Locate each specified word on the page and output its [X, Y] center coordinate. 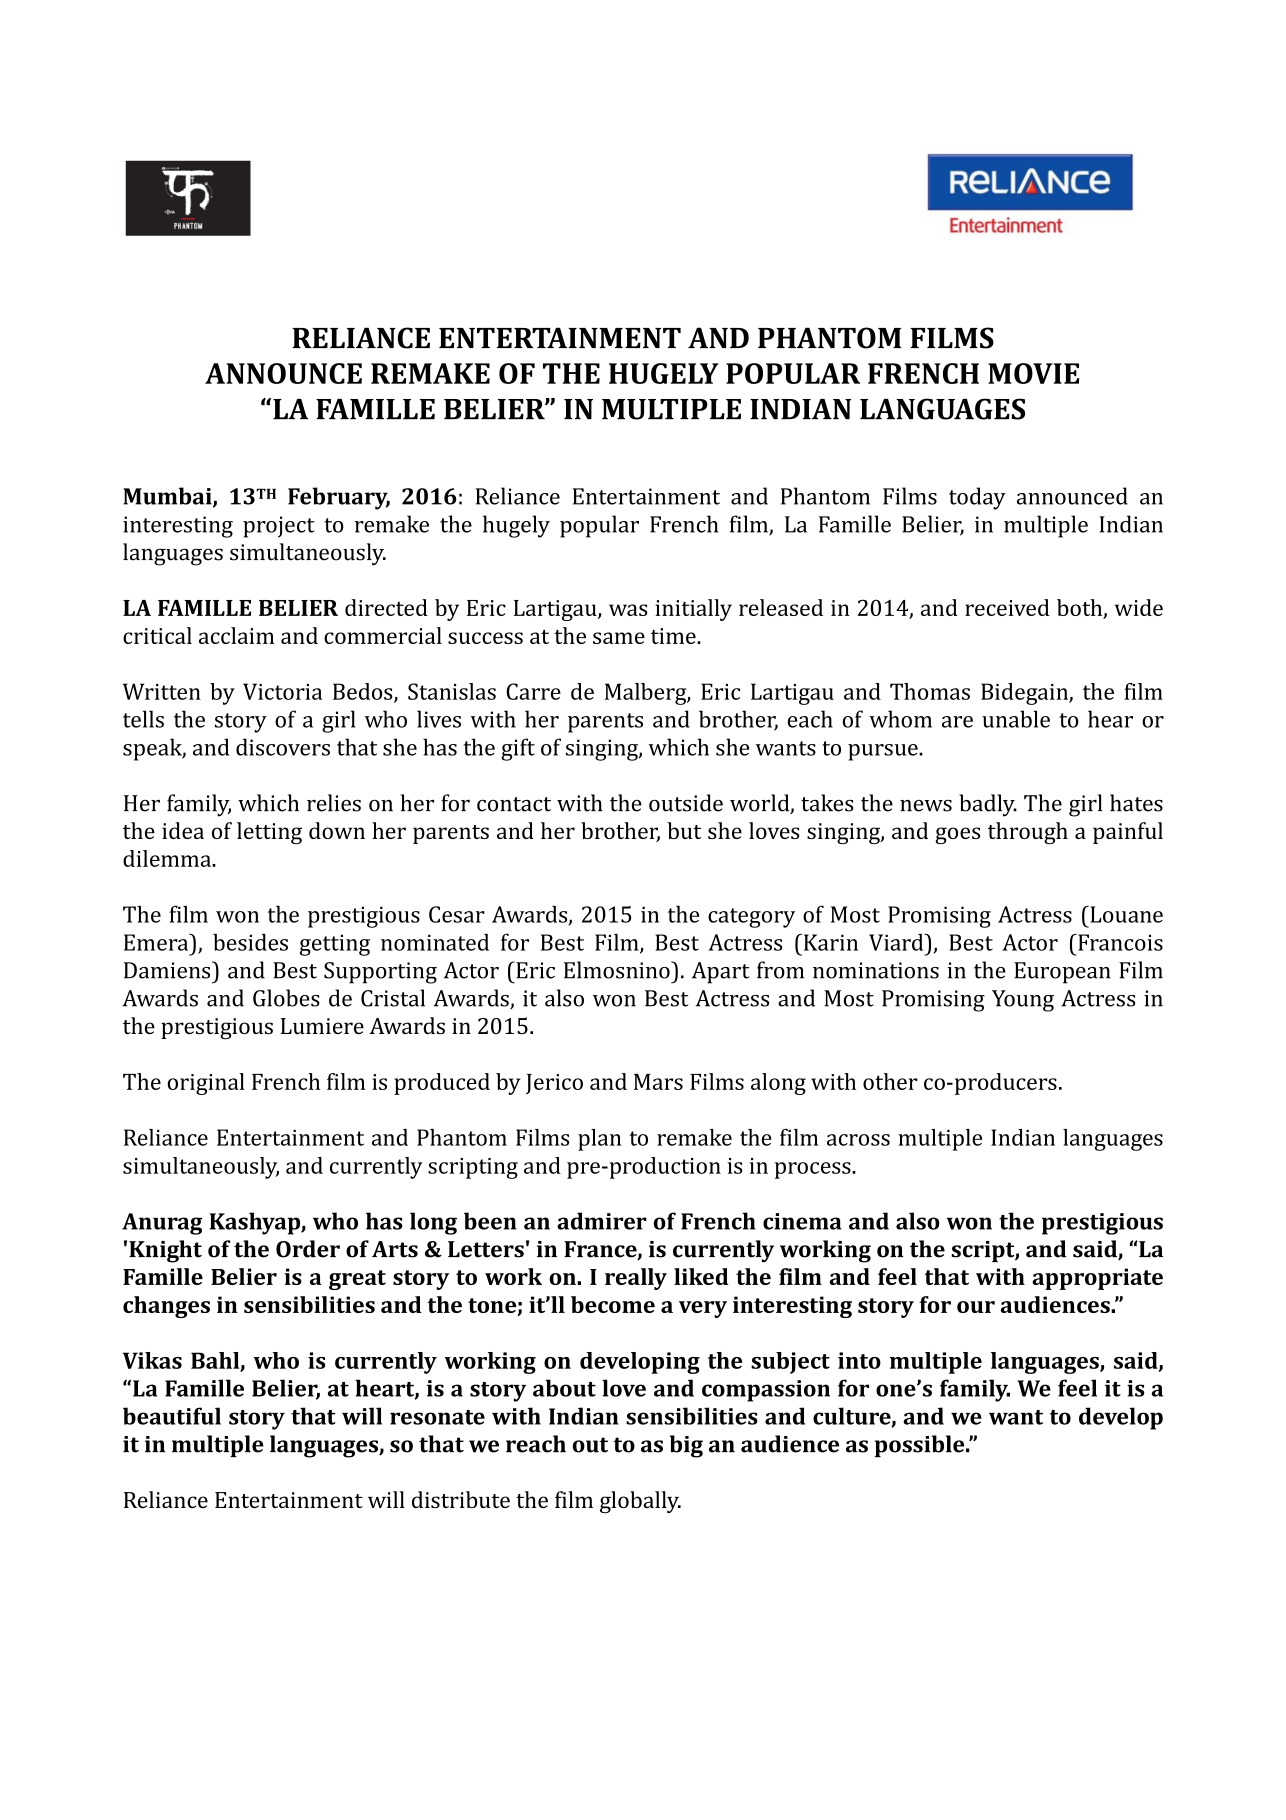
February [339, 498]
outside [686, 803]
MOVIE [1033, 373]
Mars [658, 1082]
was [628, 610]
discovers [283, 747]
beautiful [172, 1416]
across [858, 1140]
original [206, 1084]
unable [1016, 719]
